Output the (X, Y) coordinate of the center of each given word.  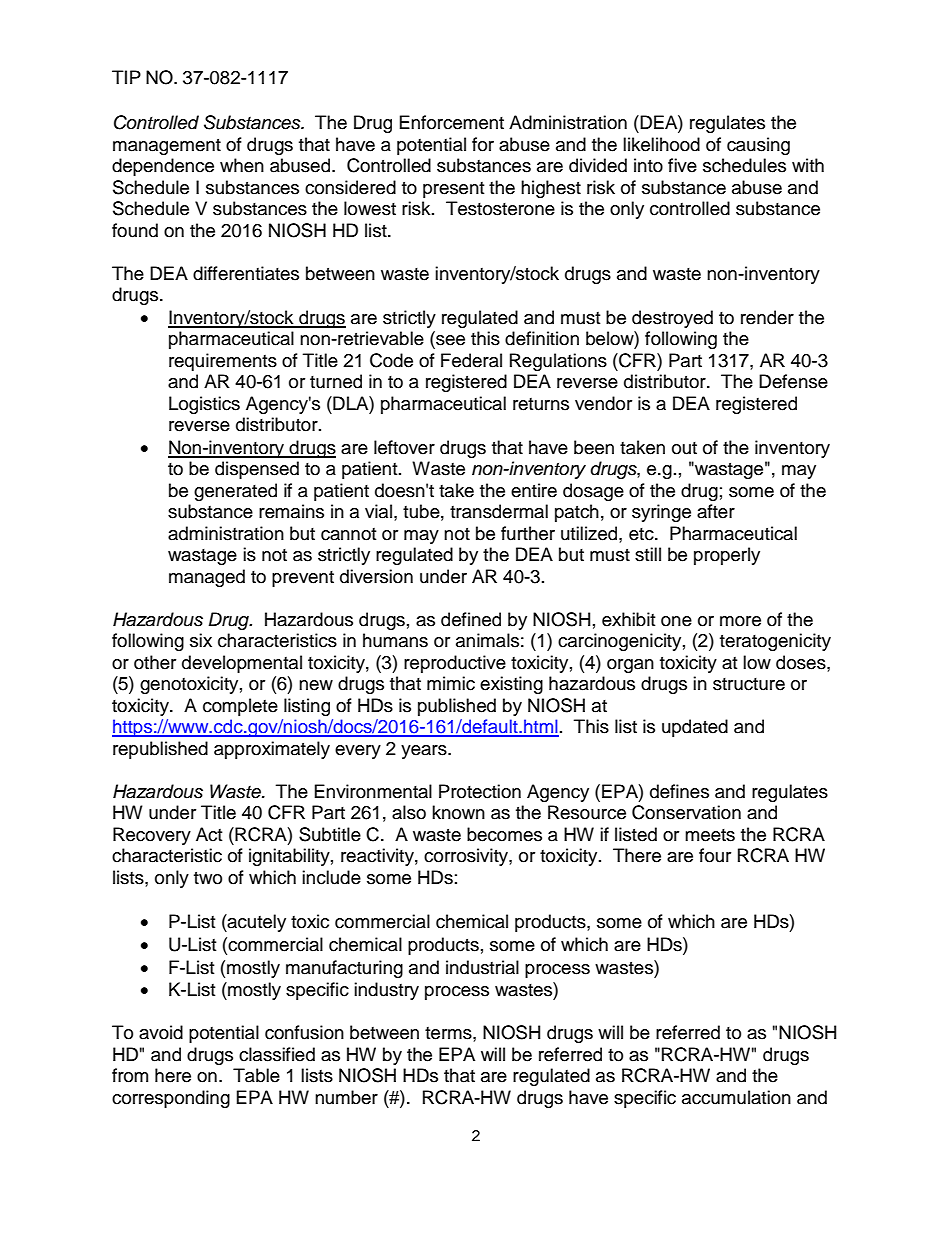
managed (207, 578)
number (346, 1097)
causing (758, 146)
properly (727, 556)
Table (256, 1075)
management (167, 147)
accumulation (736, 1097)
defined (471, 619)
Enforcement (452, 122)
